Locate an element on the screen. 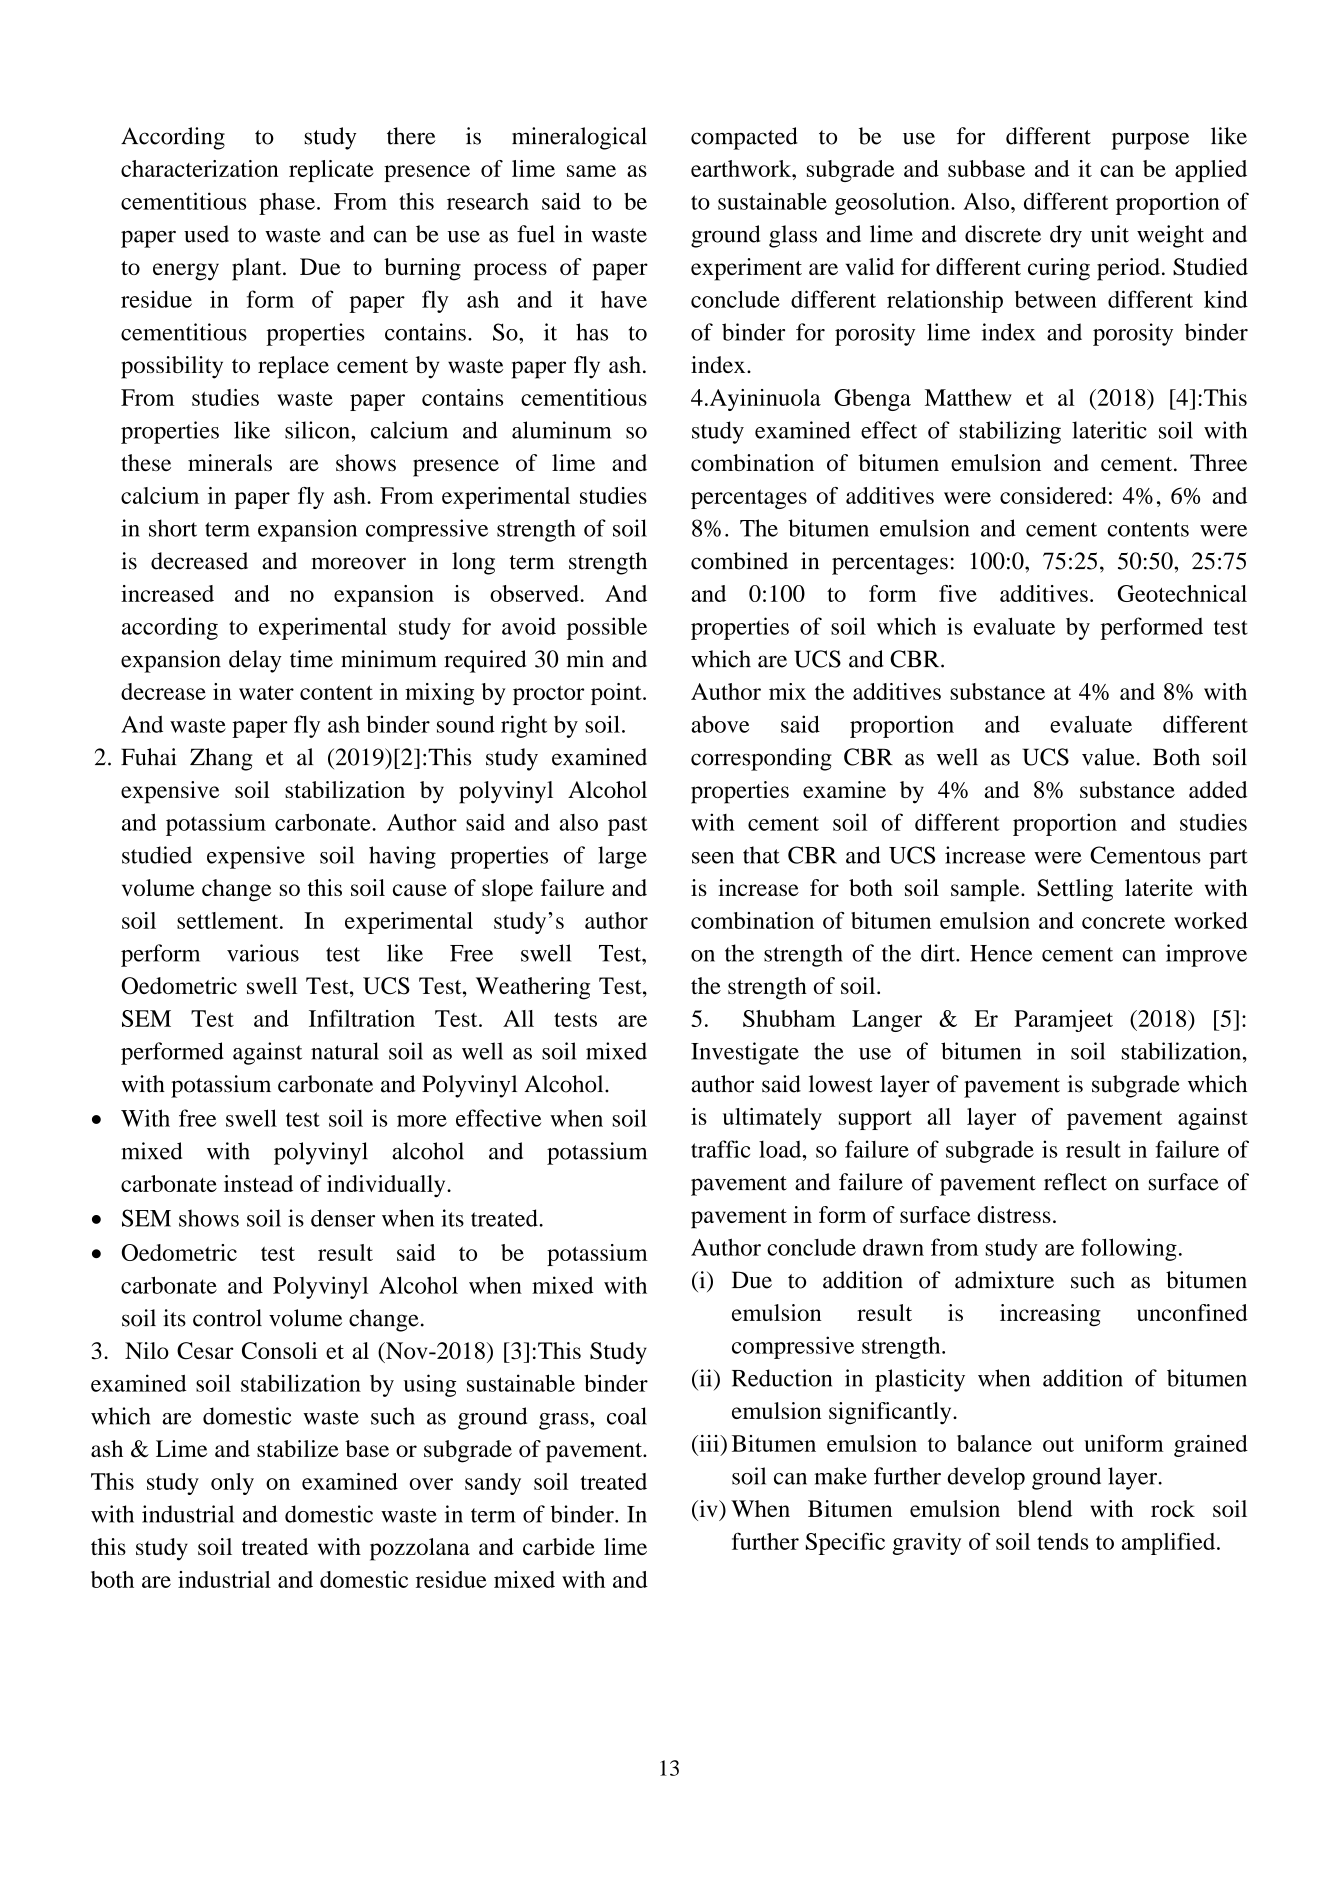 Image resolution: width=1338 pixels, height=1892 pixels. having is located at coordinates (402, 857).
